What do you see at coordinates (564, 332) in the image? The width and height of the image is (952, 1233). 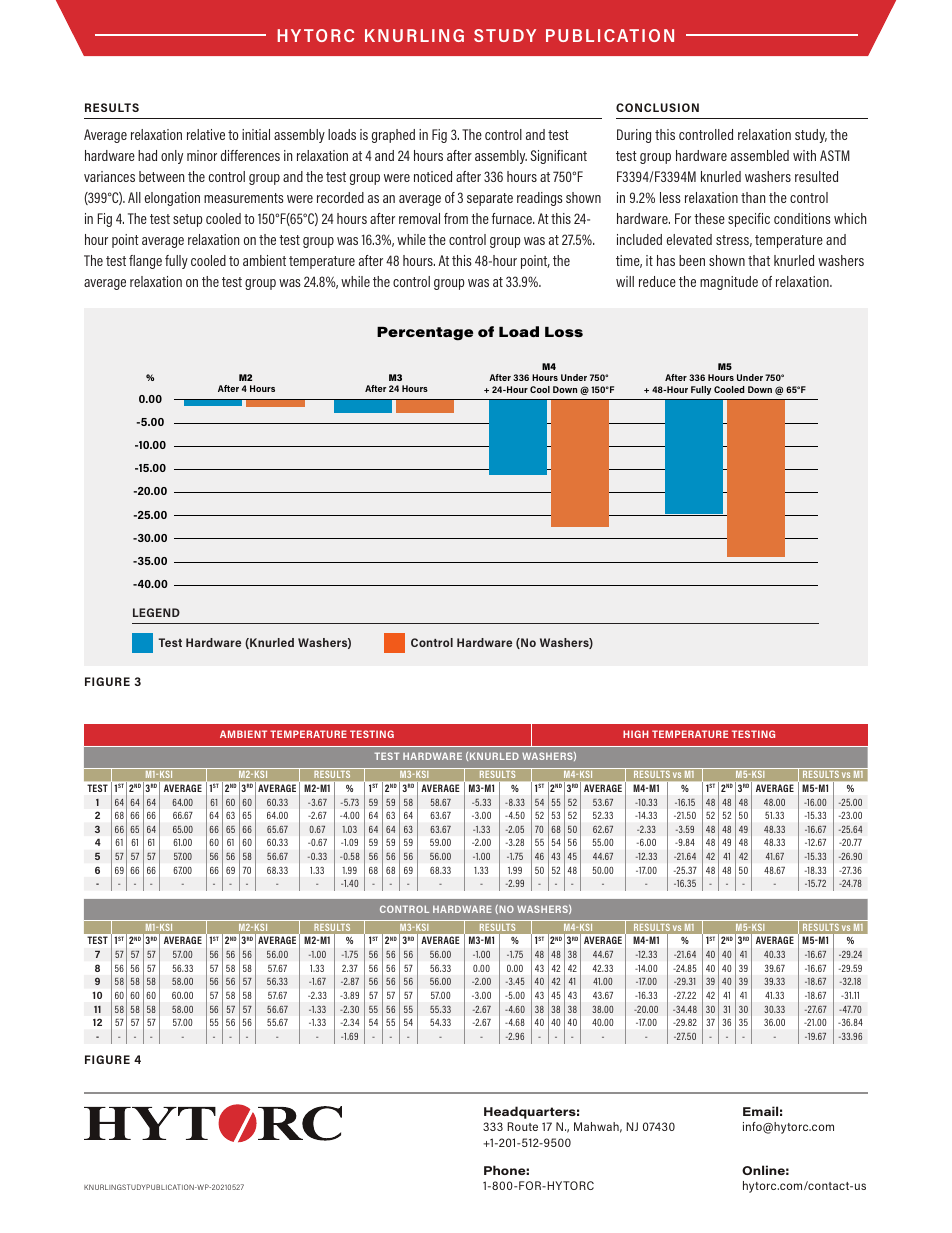 I see `Loss` at bounding box center [564, 332].
